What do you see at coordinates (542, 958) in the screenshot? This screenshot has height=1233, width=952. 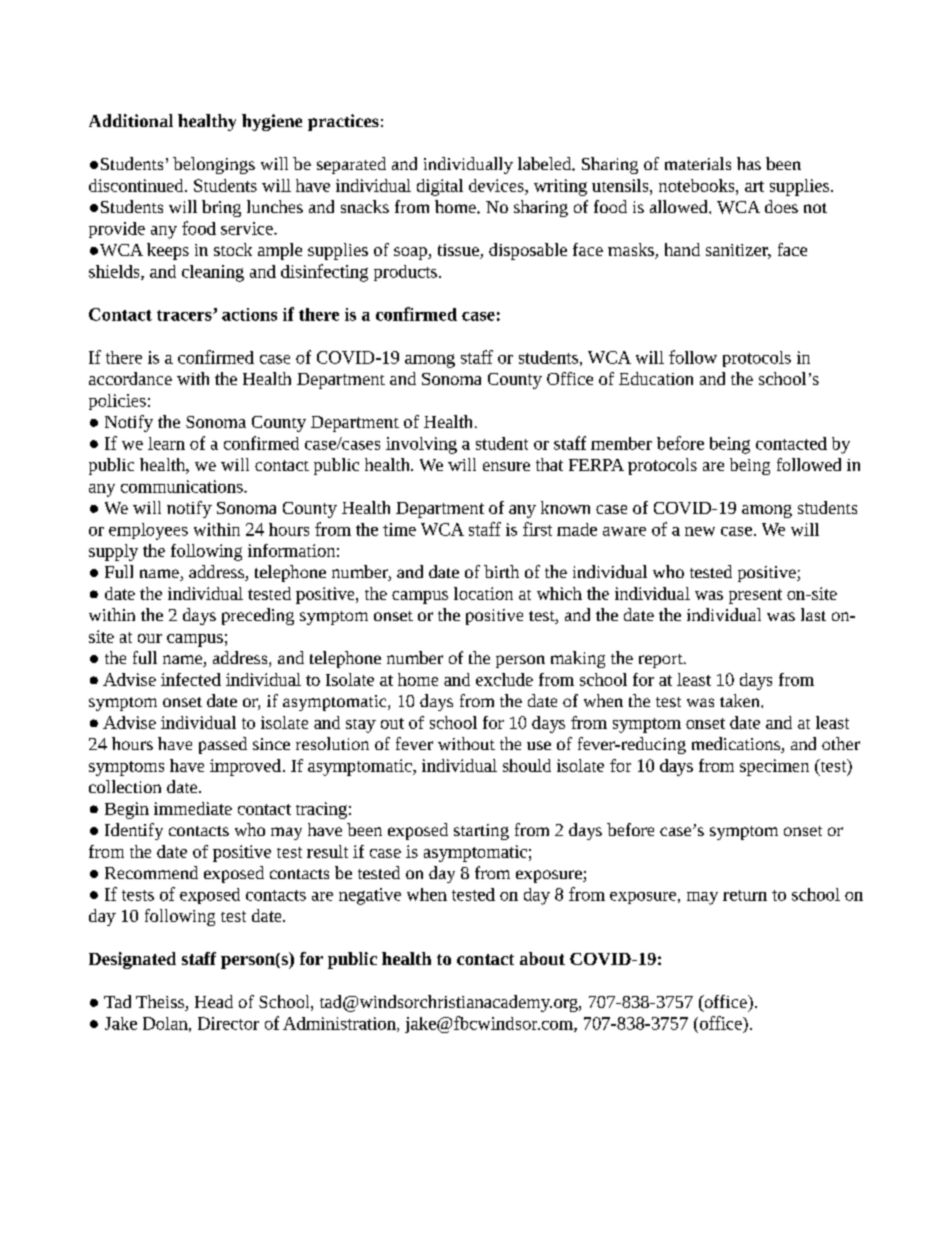 I see `about` at bounding box center [542, 958].
